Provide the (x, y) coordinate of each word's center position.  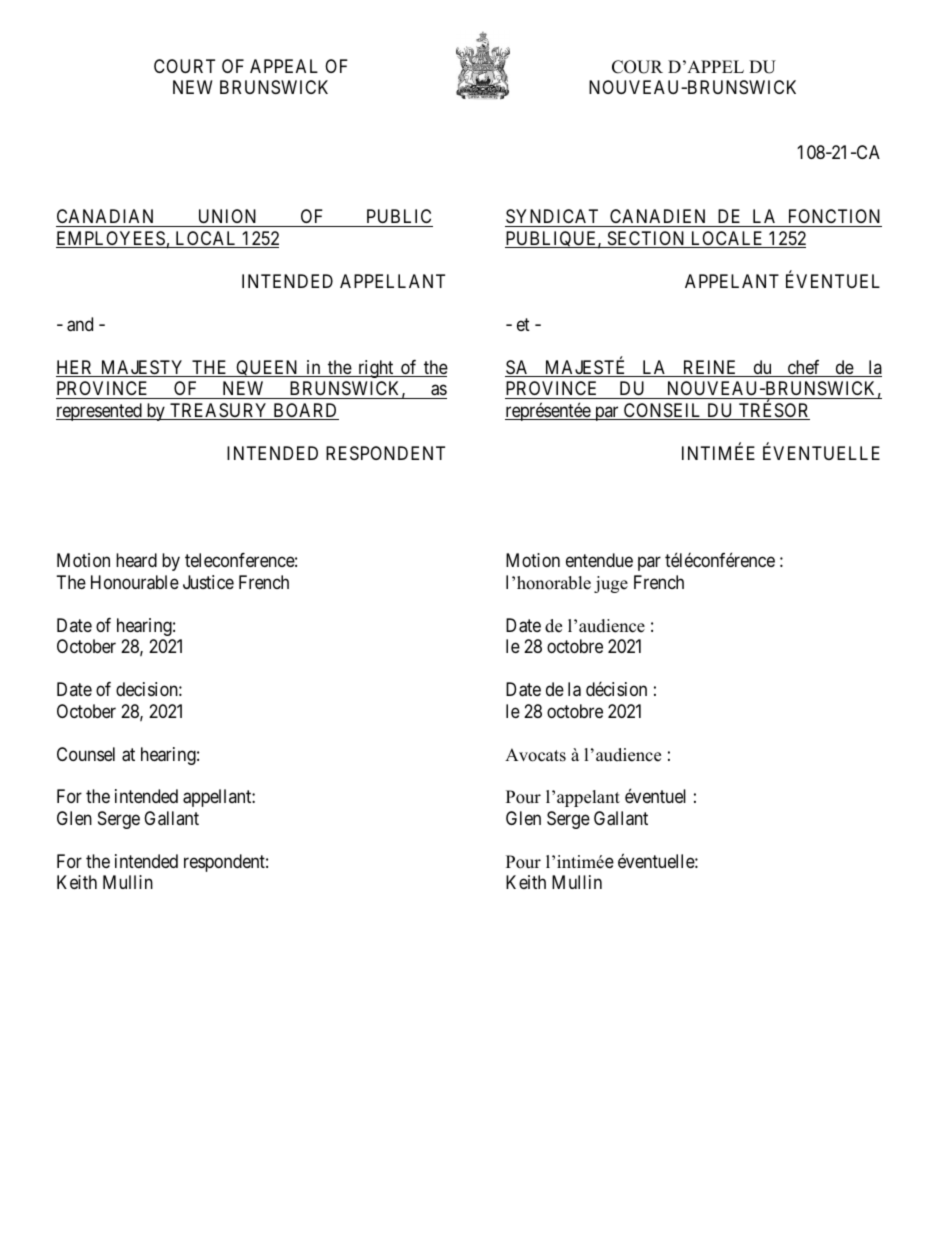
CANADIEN (658, 218)
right (376, 369)
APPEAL (284, 66)
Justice (208, 582)
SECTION (646, 239)
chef (804, 368)
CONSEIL (663, 411)
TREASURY (219, 411)
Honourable (135, 582)
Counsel (86, 754)
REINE (710, 368)
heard (136, 560)
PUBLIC (398, 218)
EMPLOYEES (111, 239)
